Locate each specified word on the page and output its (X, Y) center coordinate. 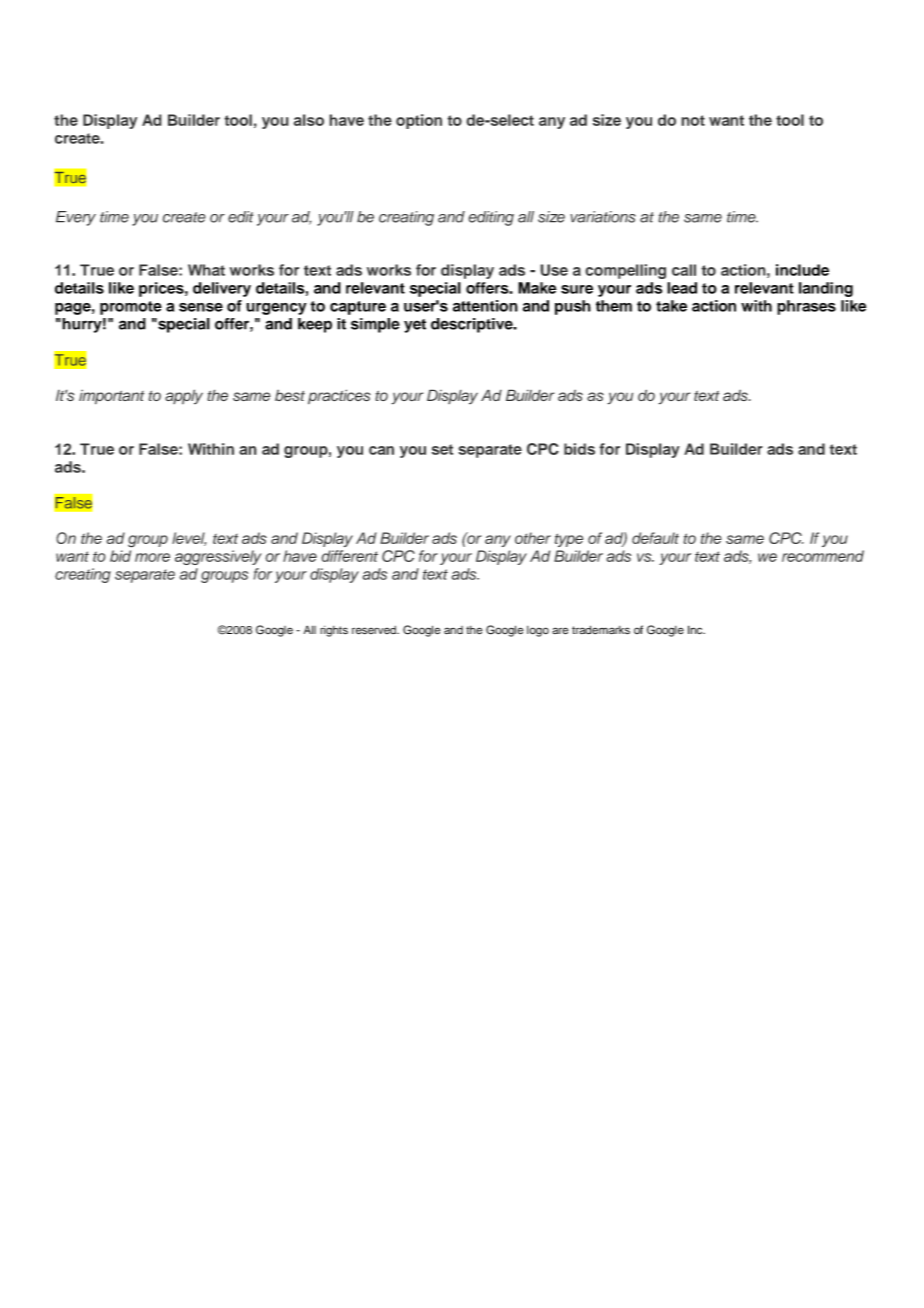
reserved (375, 630)
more (152, 557)
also (309, 120)
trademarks (601, 630)
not (693, 120)
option (419, 121)
